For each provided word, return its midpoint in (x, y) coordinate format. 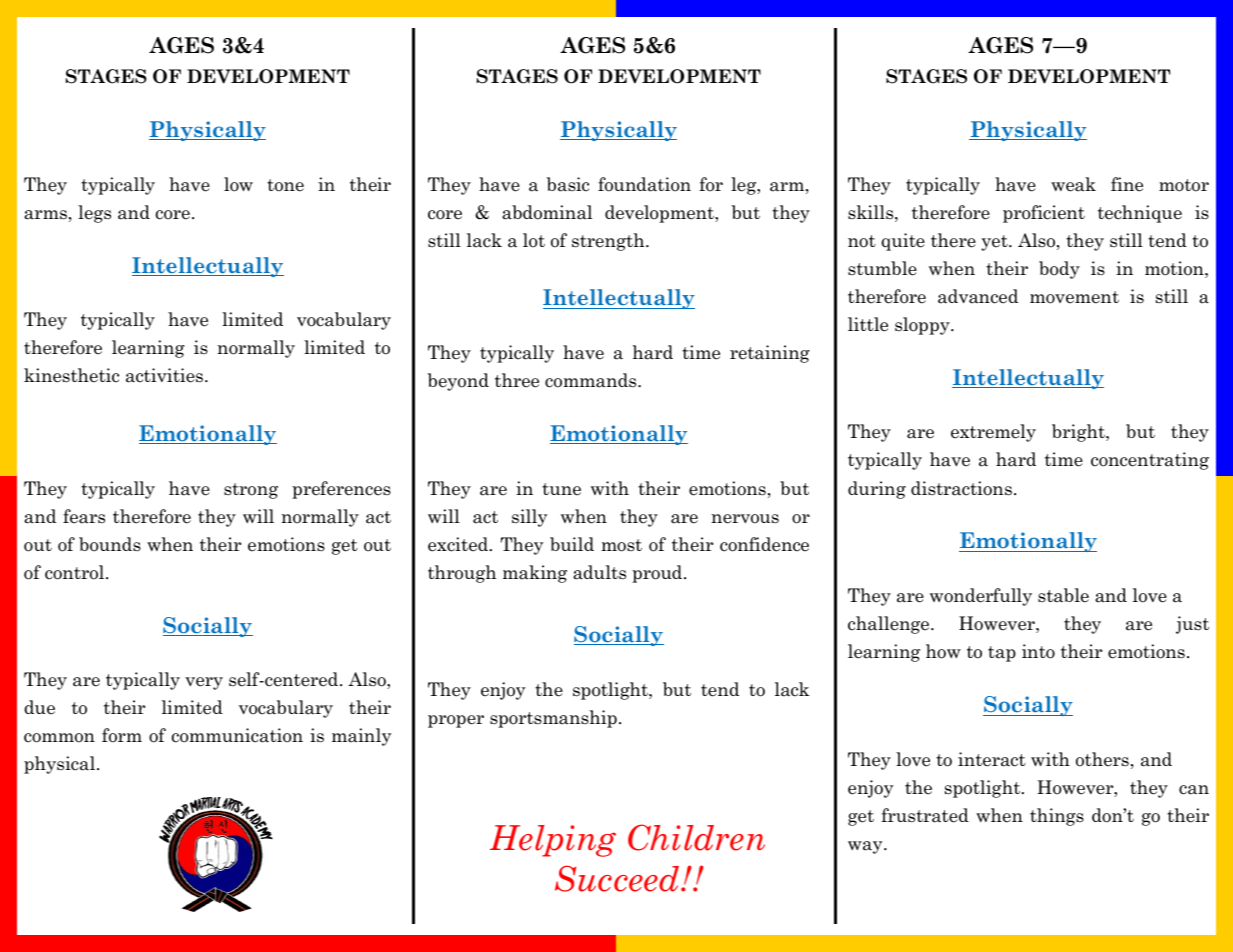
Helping (553, 841)
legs (94, 214)
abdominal (547, 212)
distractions (961, 488)
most (621, 545)
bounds (110, 544)
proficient (1044, 214)
